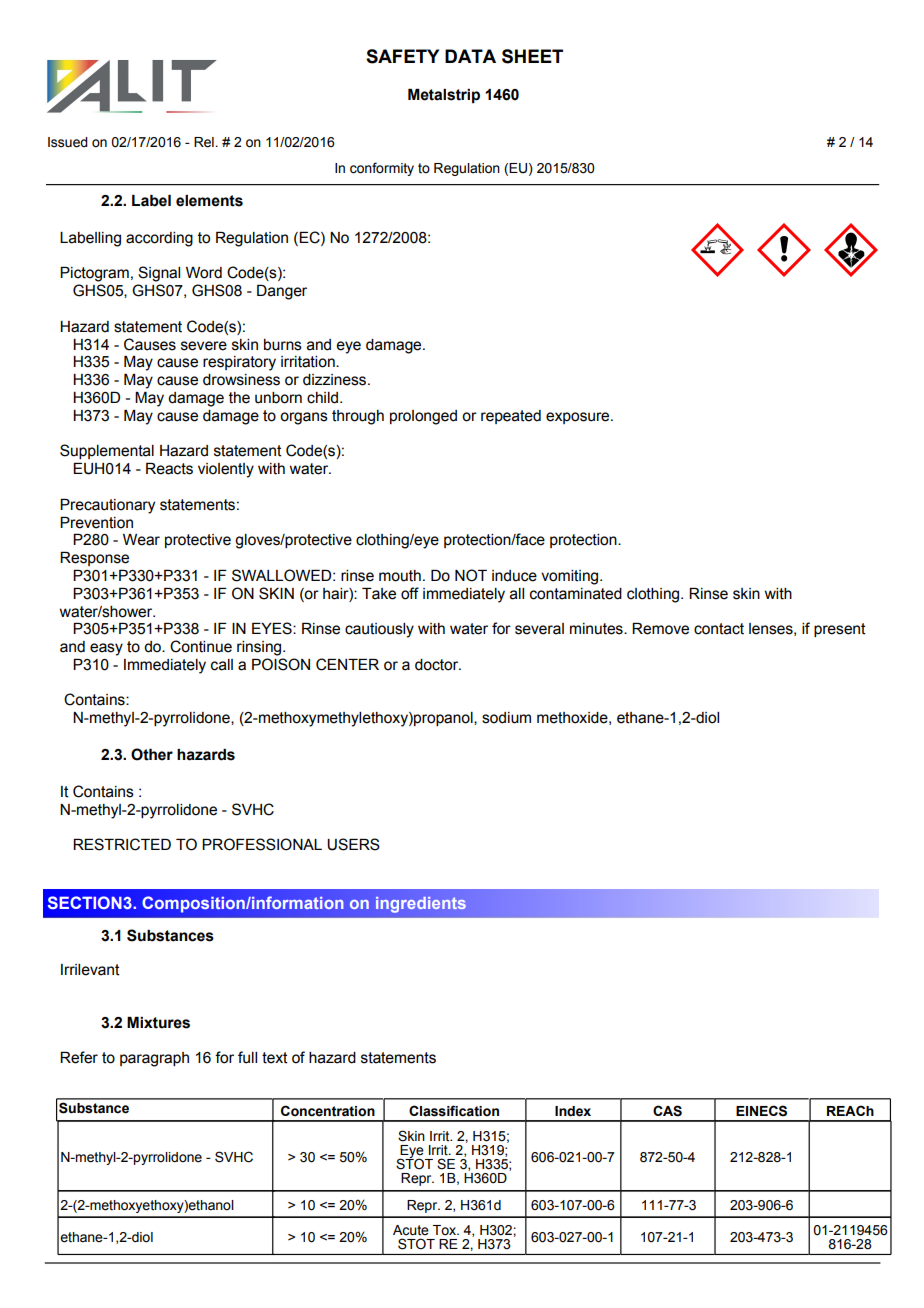  I want to click on Tox, so click(446, 1230).
